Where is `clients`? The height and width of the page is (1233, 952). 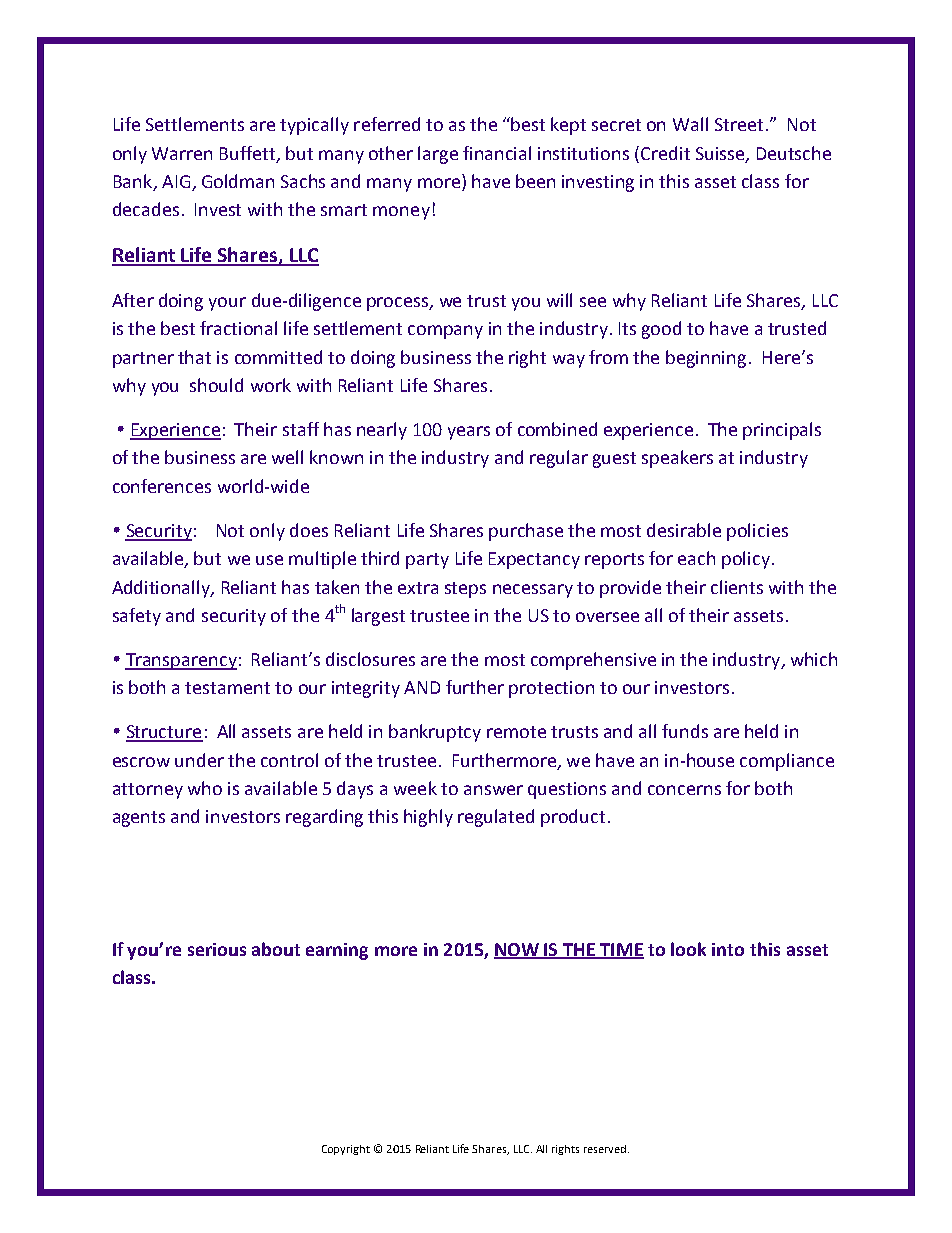 clients is located at coordinates (737, 587).
